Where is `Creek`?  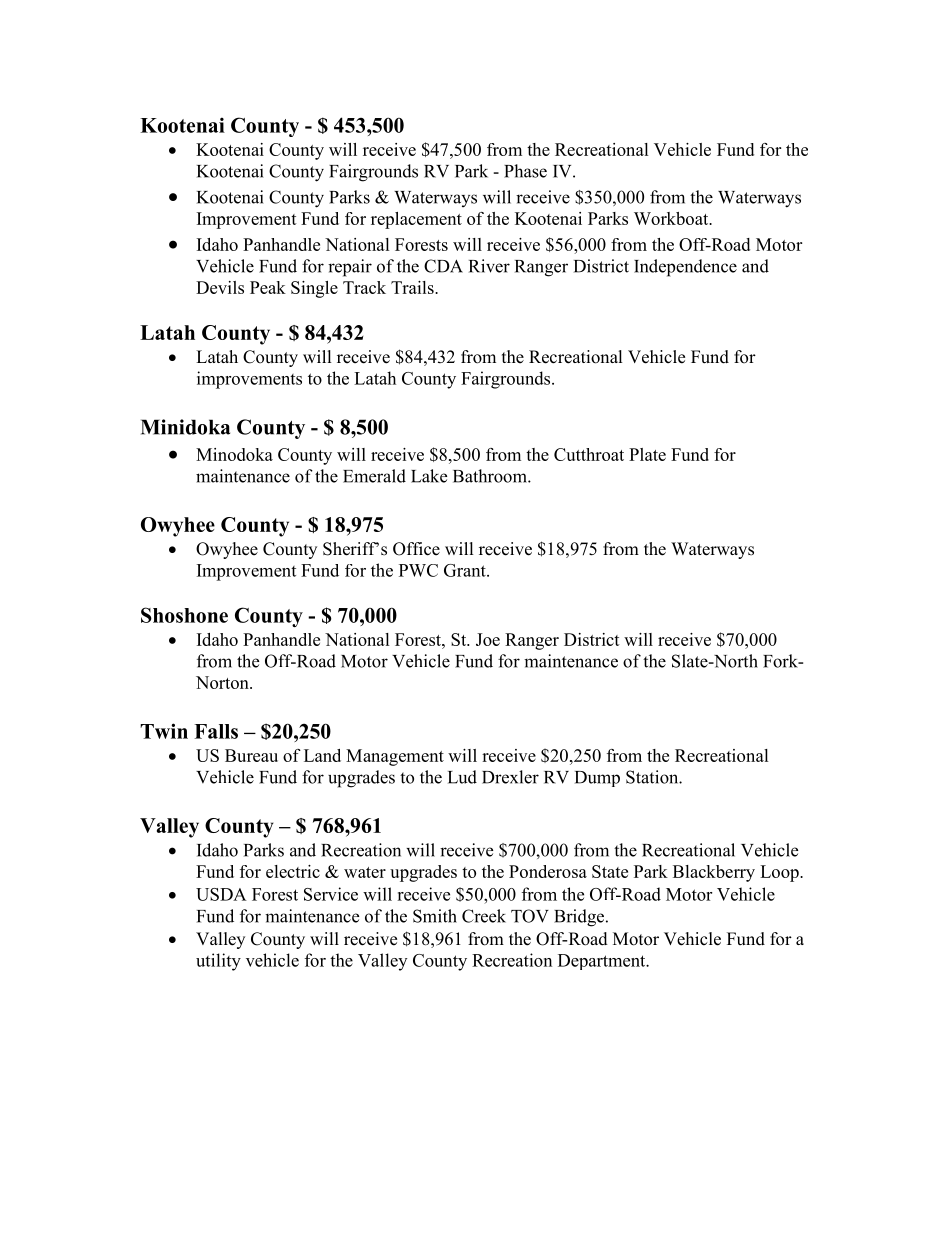 Creek is located at coordinates (484, 916).
